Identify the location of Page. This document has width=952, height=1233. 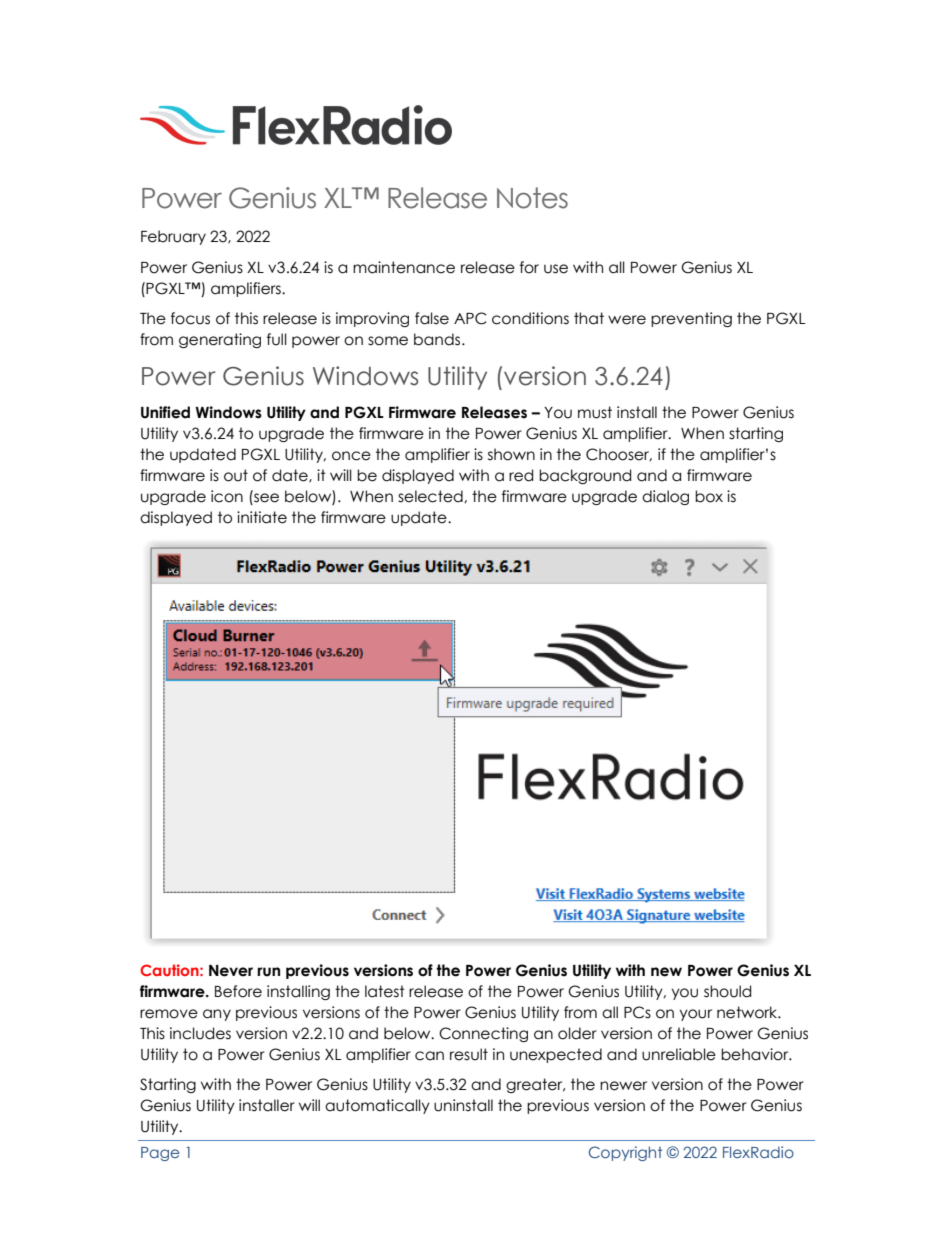
(160, 1154).
